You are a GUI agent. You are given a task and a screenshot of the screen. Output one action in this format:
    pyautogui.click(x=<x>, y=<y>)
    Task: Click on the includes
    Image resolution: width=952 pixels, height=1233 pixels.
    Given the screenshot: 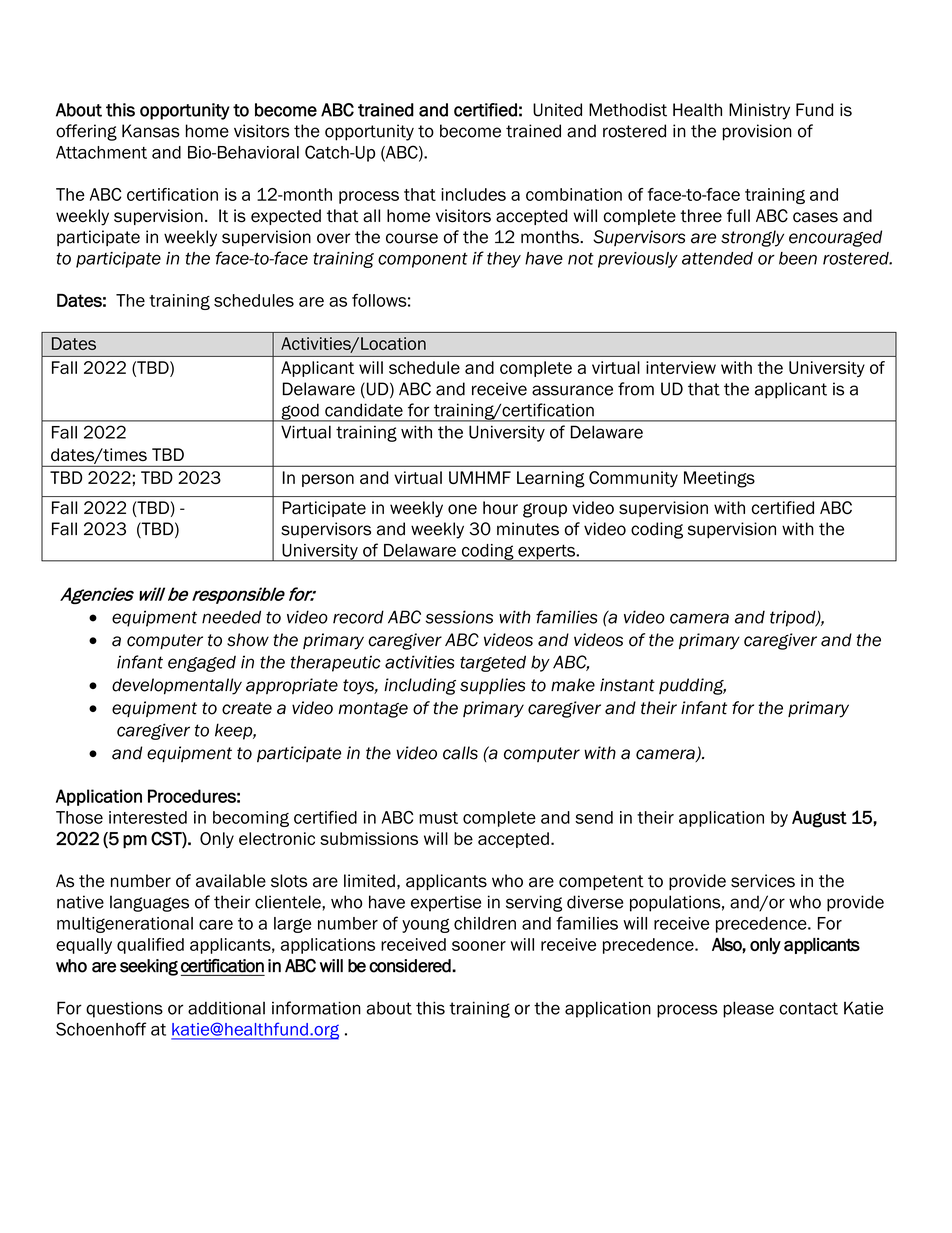 What is the action you would take?
    pyautogui.click(x=473, y=194)
